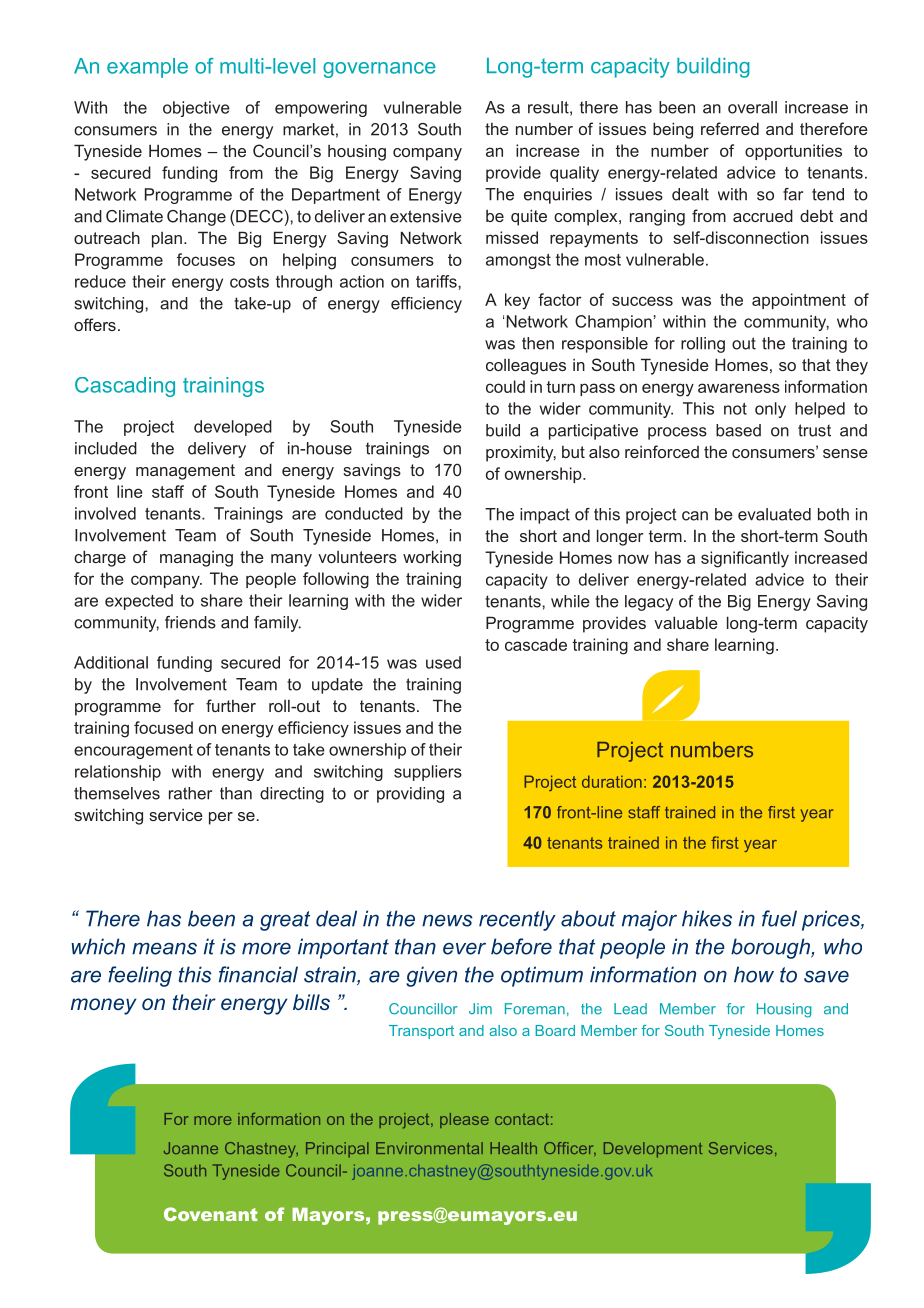  I want to click on cascade, so click(536, 644).
